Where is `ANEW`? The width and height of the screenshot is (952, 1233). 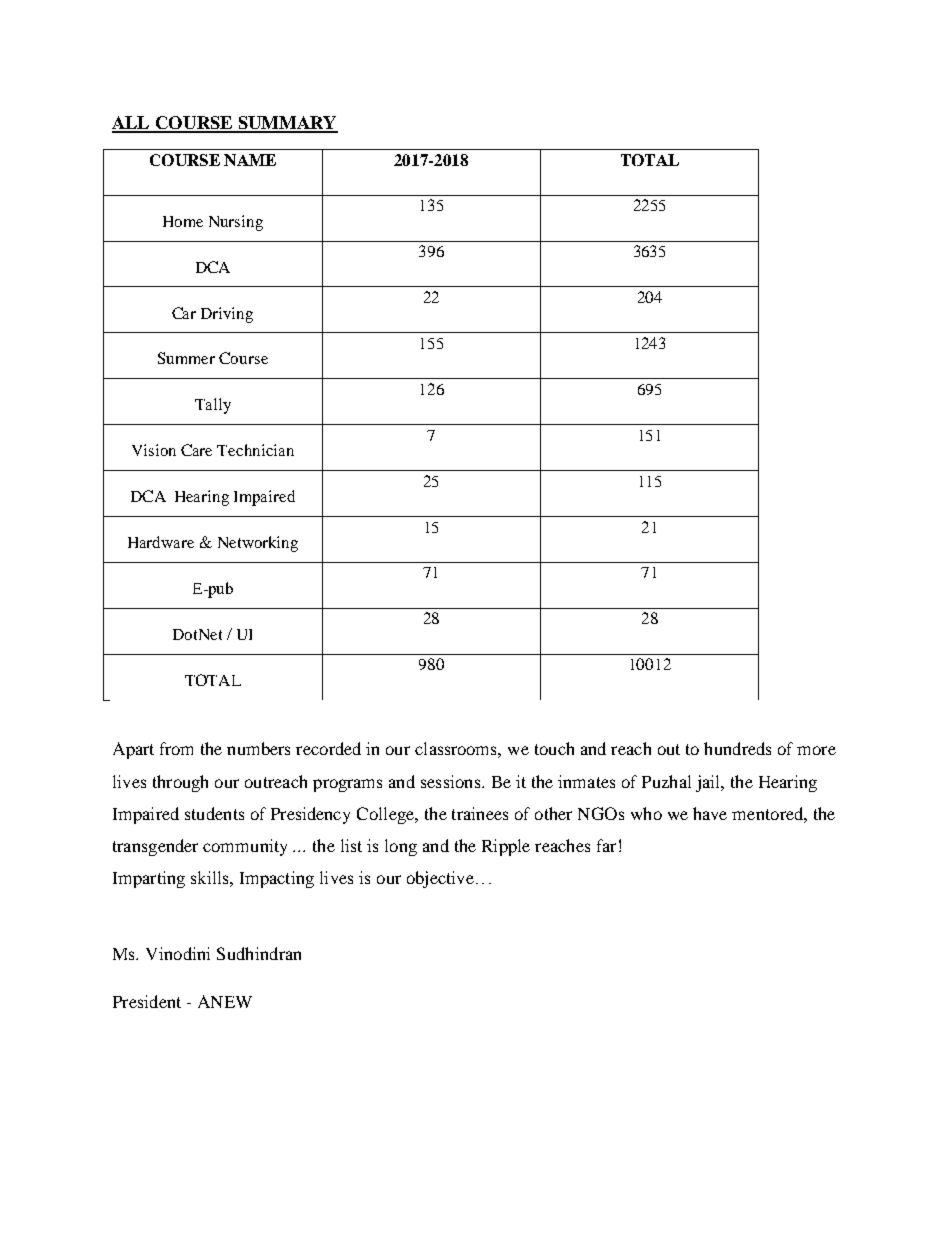
ANEW is located at coordinates (225, 1001).
